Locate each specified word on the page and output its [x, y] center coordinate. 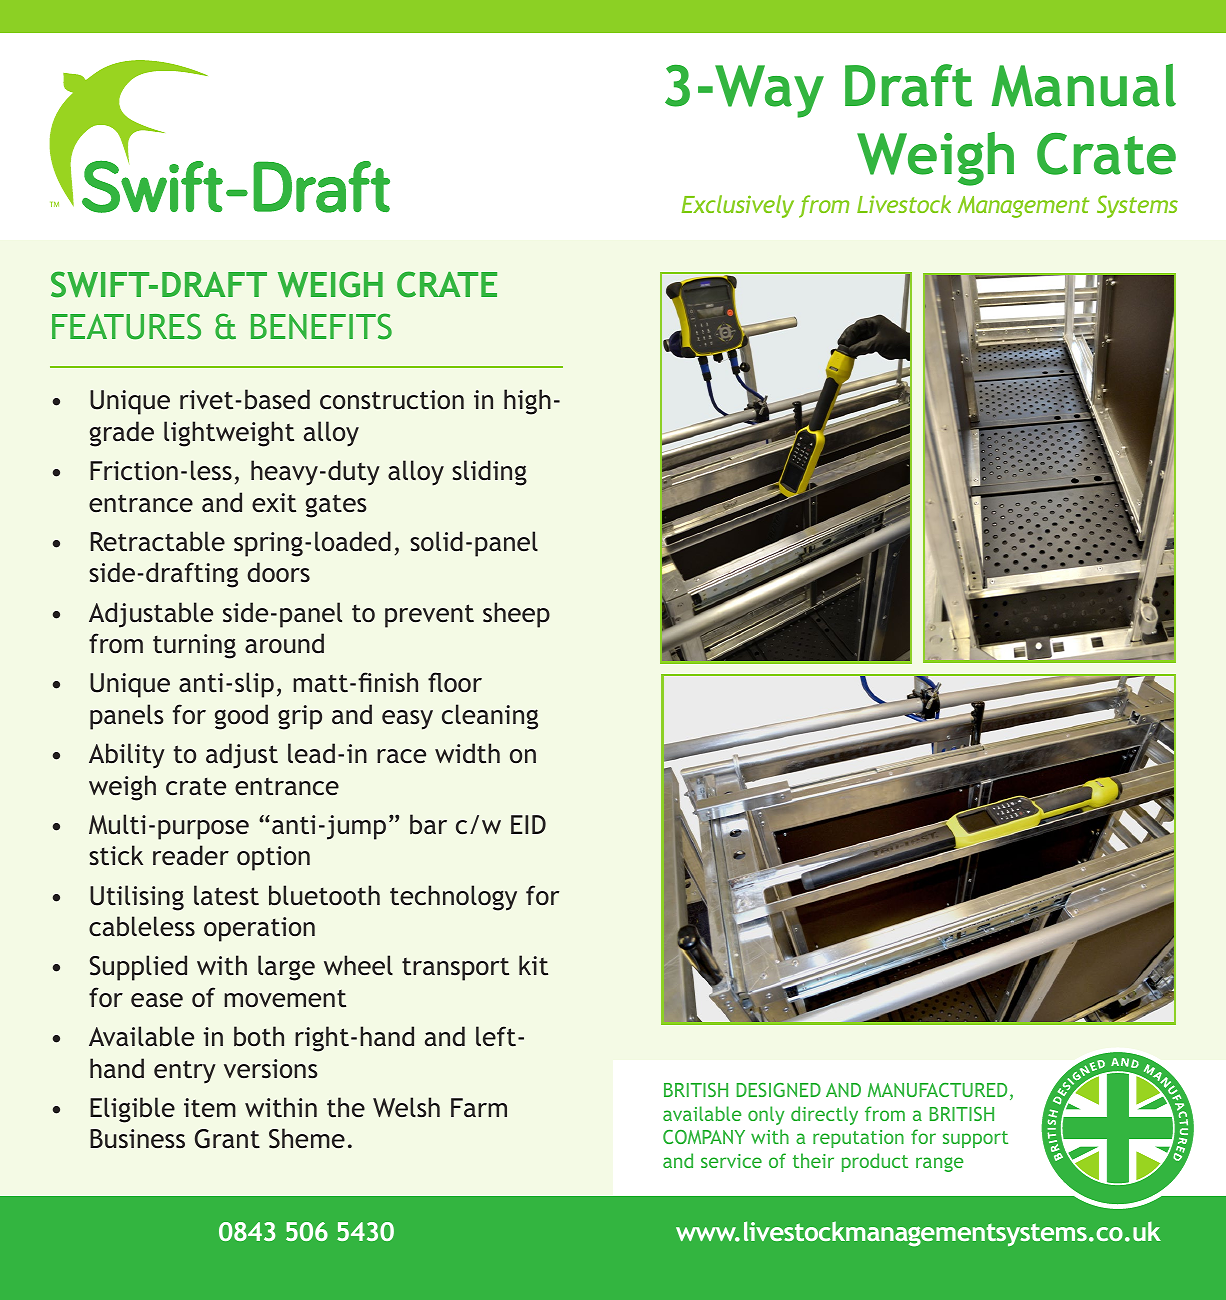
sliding [489, 473]
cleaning [490, 717]
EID [528, 824]
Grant [227, 1139]
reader [191, 855]
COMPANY [704, 1137]
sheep [516, 615]
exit [274, 502]
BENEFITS [321, 326]
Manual [1083, 85]
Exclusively [738, 206]
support [975, 1139]
